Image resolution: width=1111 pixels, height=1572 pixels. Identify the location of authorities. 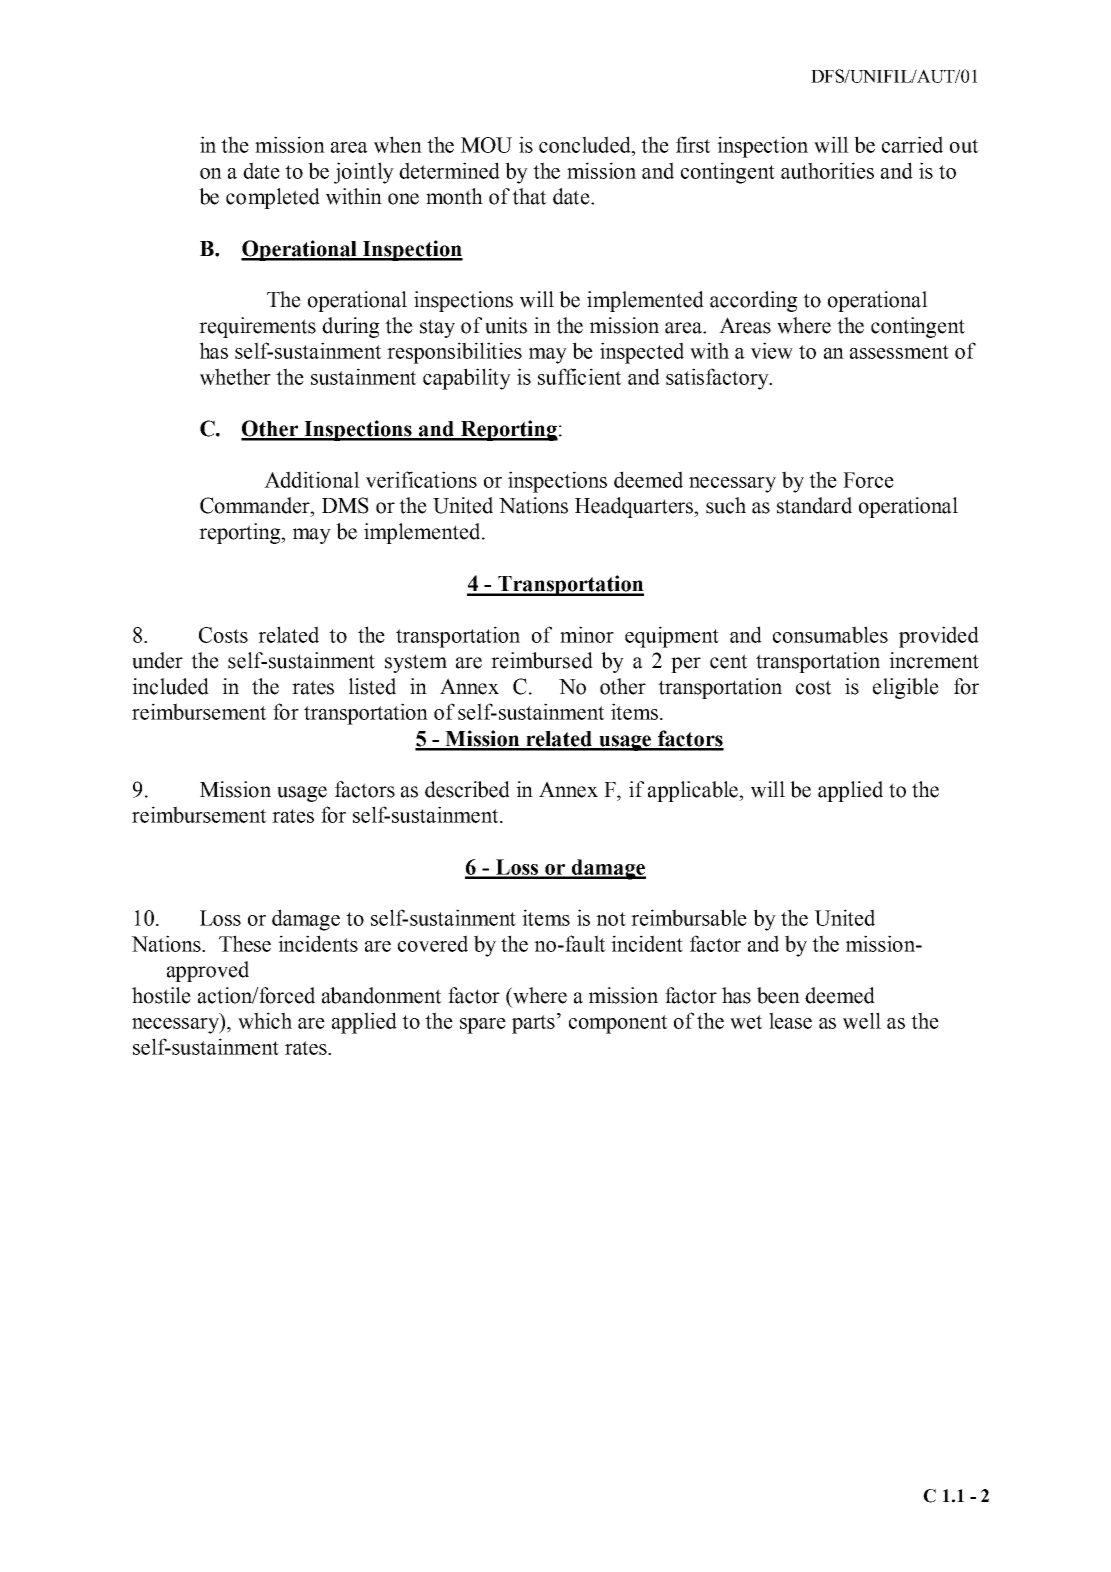
(827, 170).
